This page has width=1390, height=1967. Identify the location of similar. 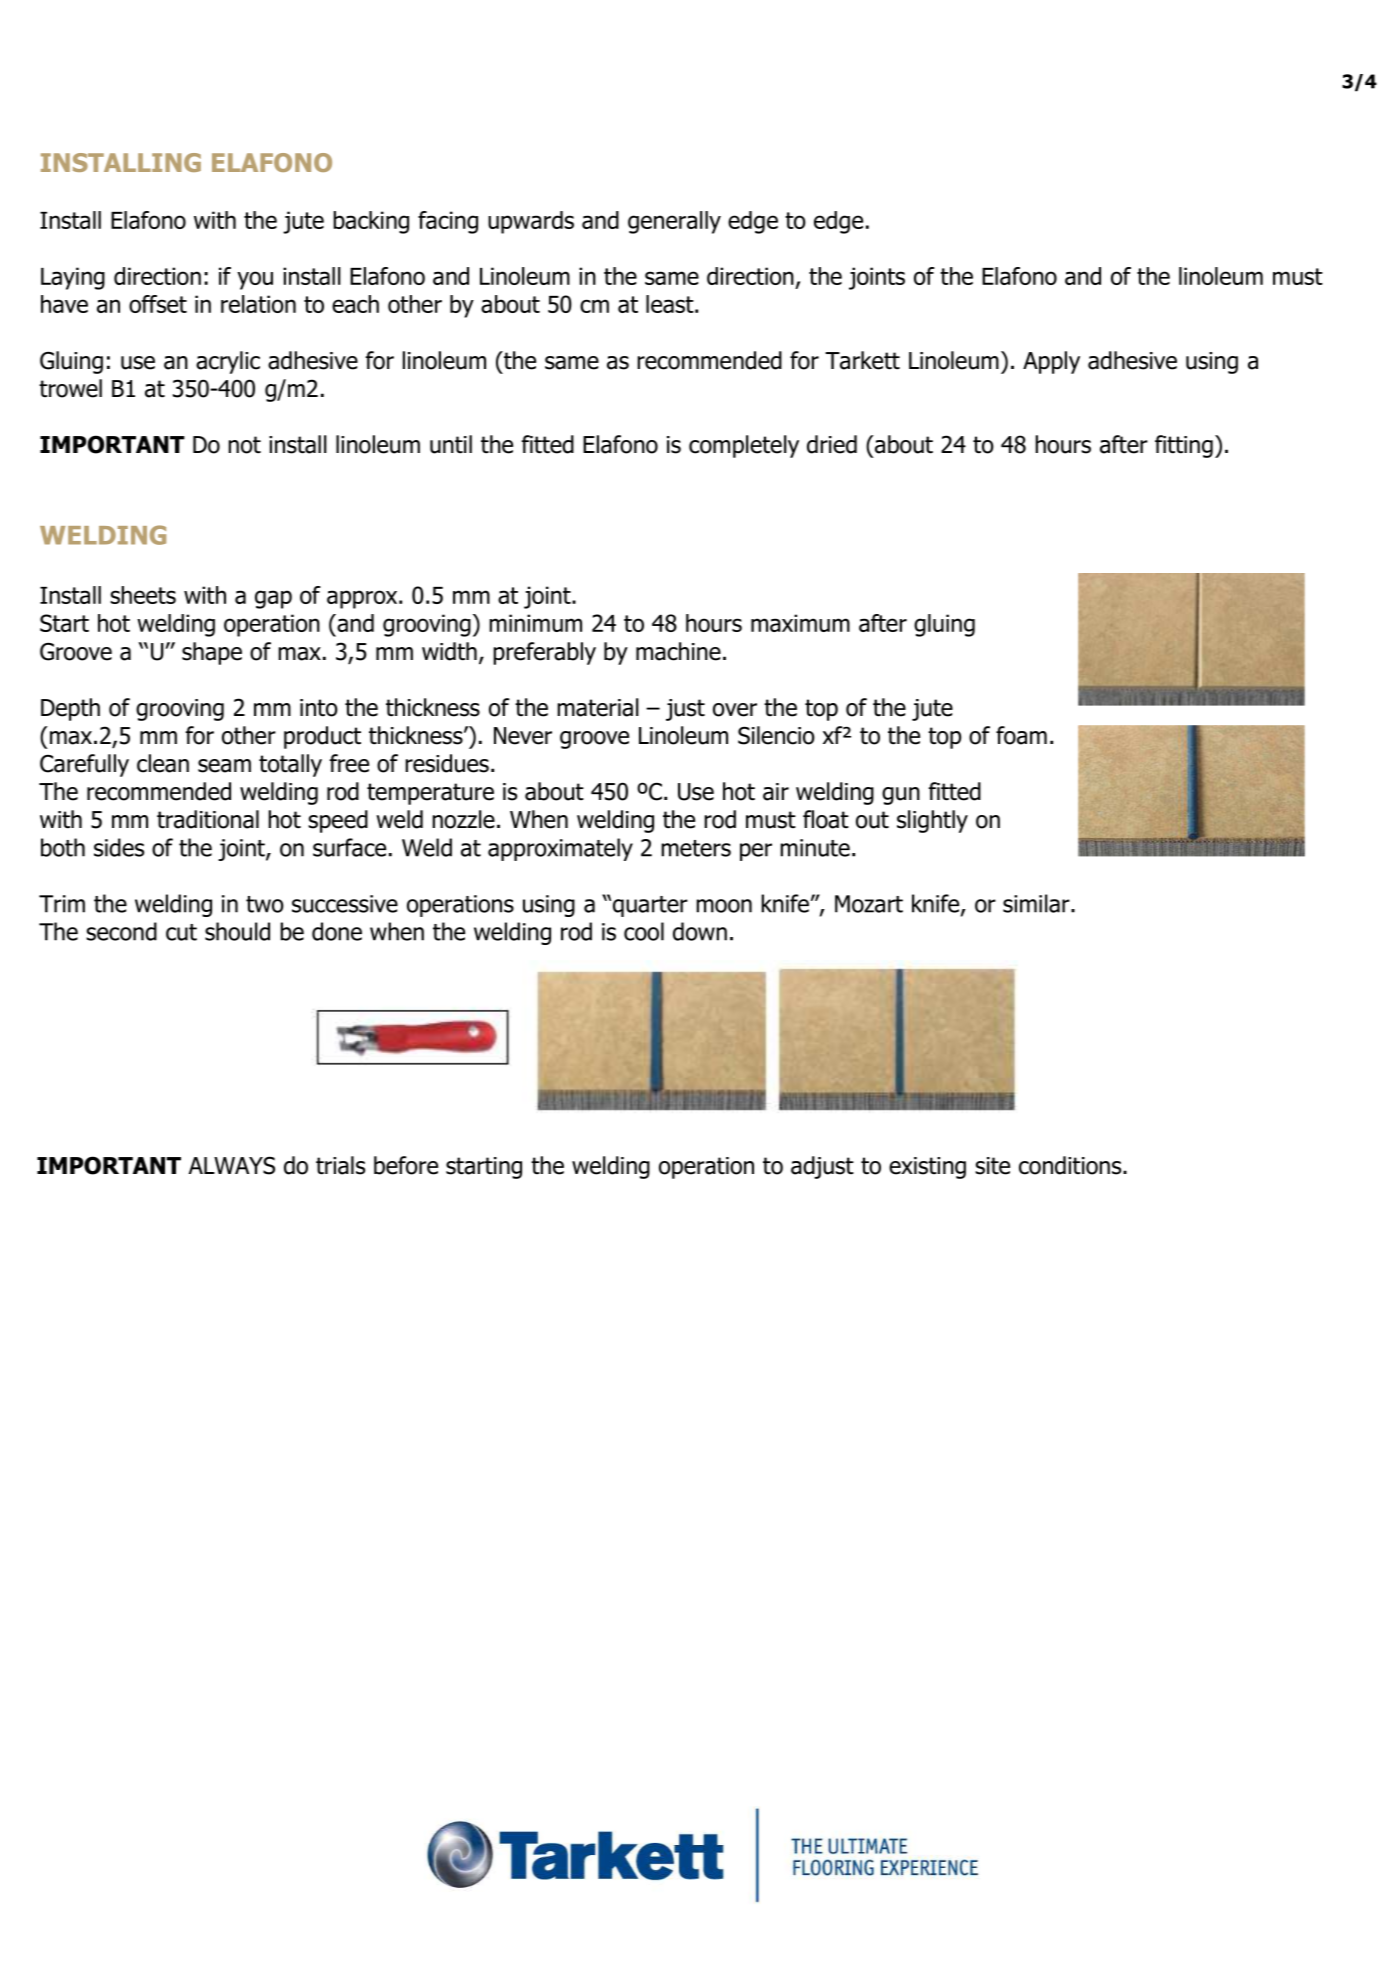
(1037, 903).
